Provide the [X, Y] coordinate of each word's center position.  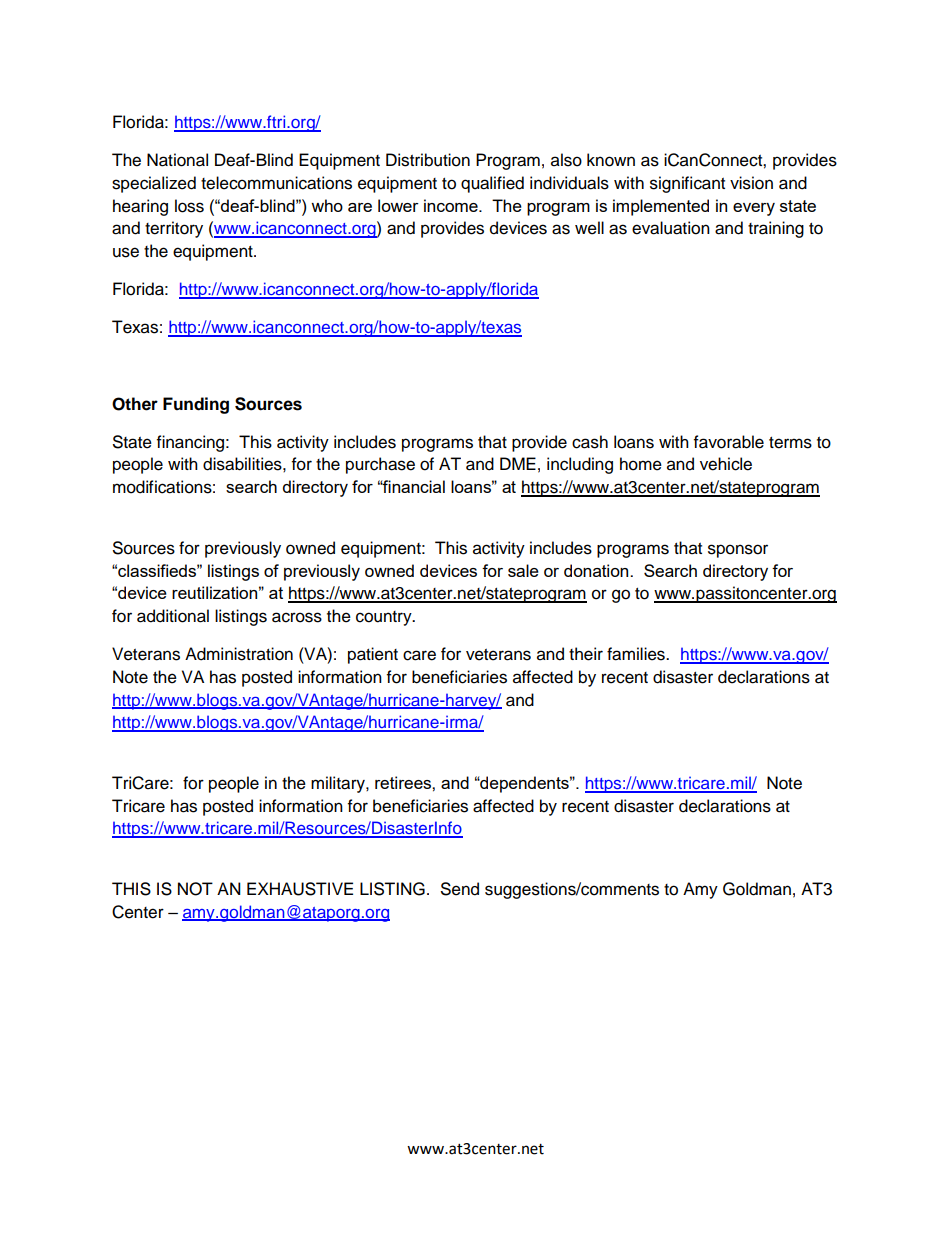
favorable [729, 442]
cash [590, 442]
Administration [239, 654]
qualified [492, 184]
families [637, 654]
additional [173, 616]
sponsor [738, 551]
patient [373, 655]
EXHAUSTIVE [300, 889]
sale [523, 570]
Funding [196, 405]
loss [189, 206]
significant [687, 184]
